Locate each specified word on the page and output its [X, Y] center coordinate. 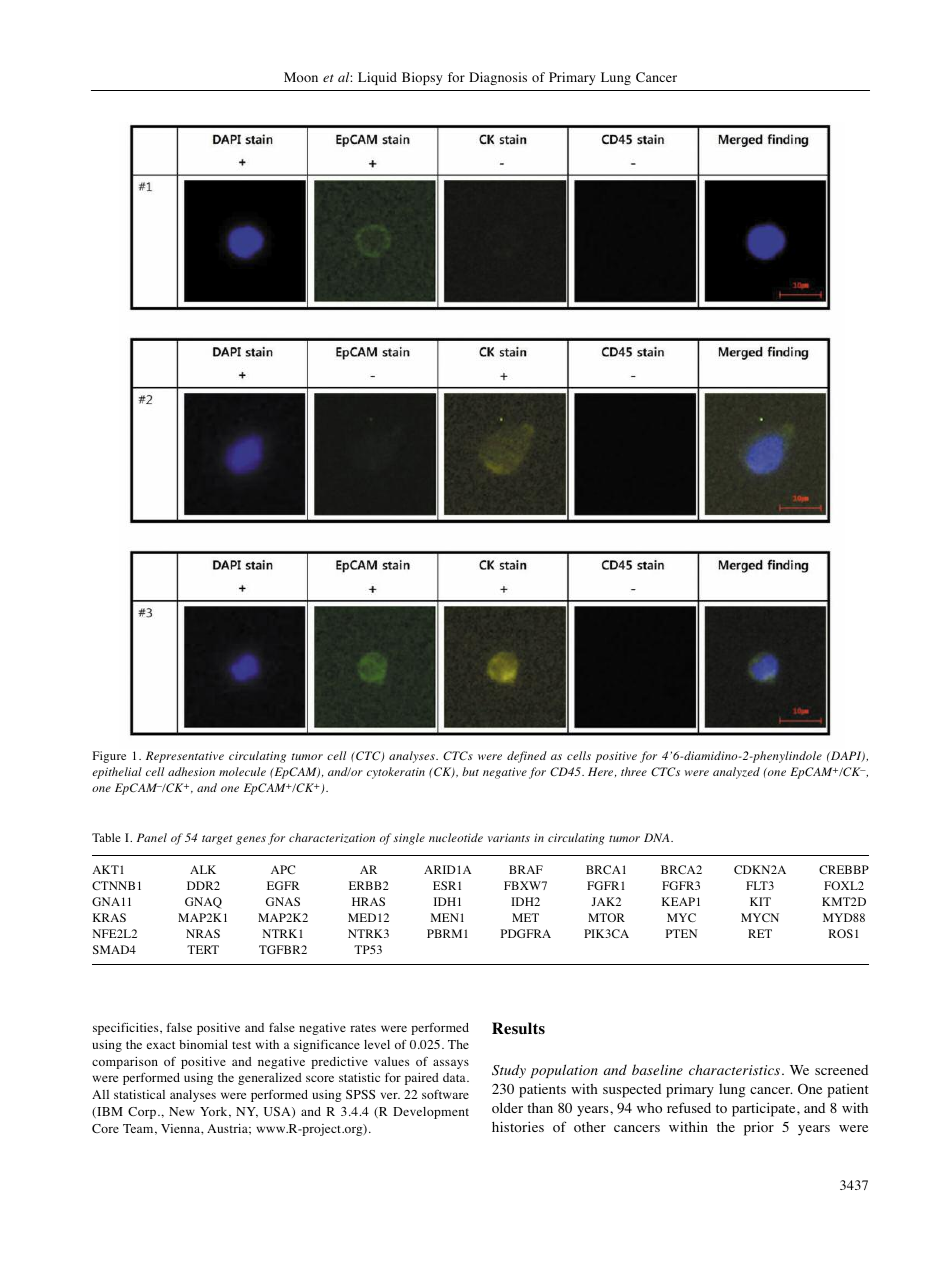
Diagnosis [498, 78]
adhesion [191, 771]
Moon [301, 77]
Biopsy [422, 78]
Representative [185, 757]
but [470, 771]
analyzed [736, 773]
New [182, 1111]
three [634, 771]
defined [527, 757]
